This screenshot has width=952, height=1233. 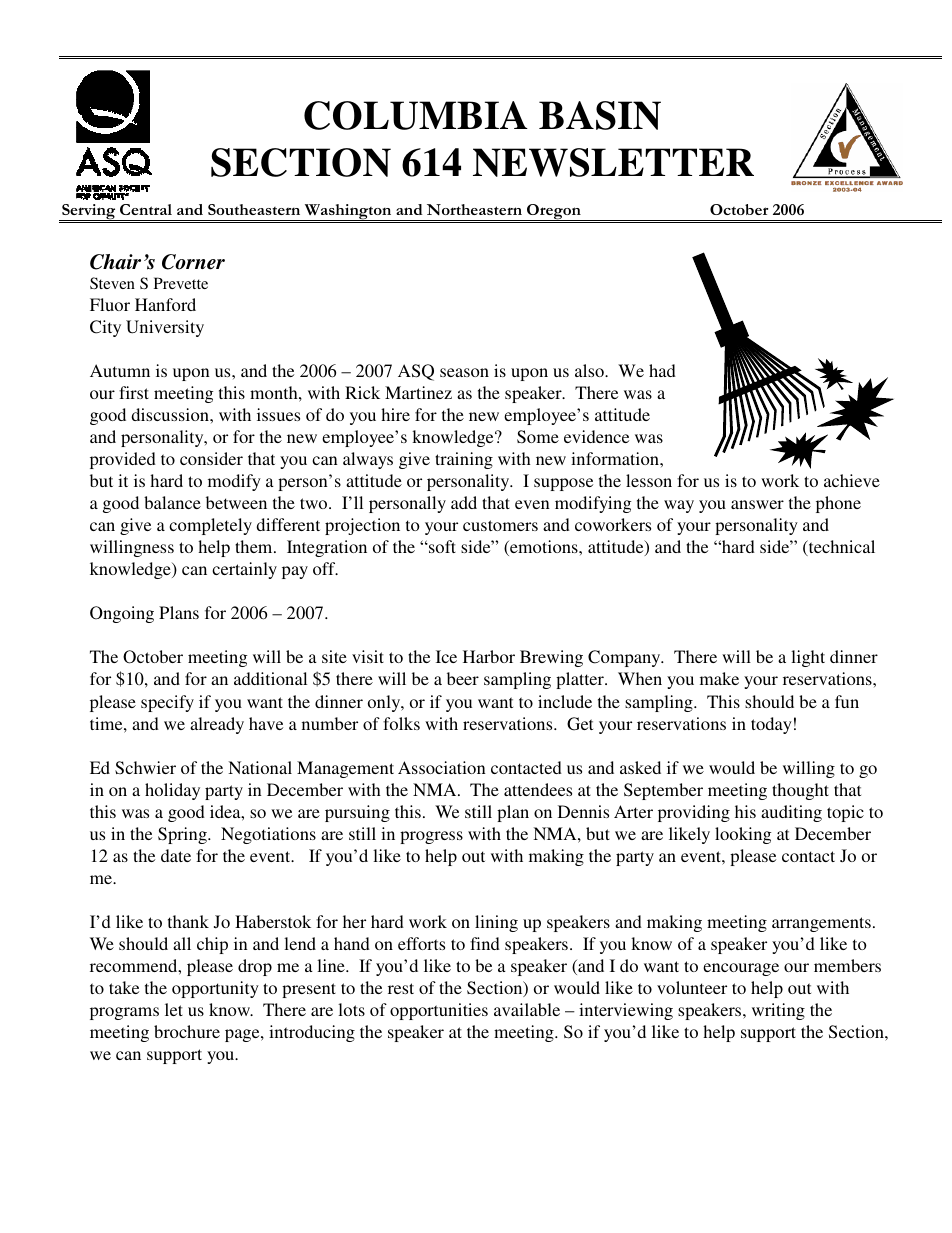 I want to click on opportunities, so click(x=439, y=1011).
